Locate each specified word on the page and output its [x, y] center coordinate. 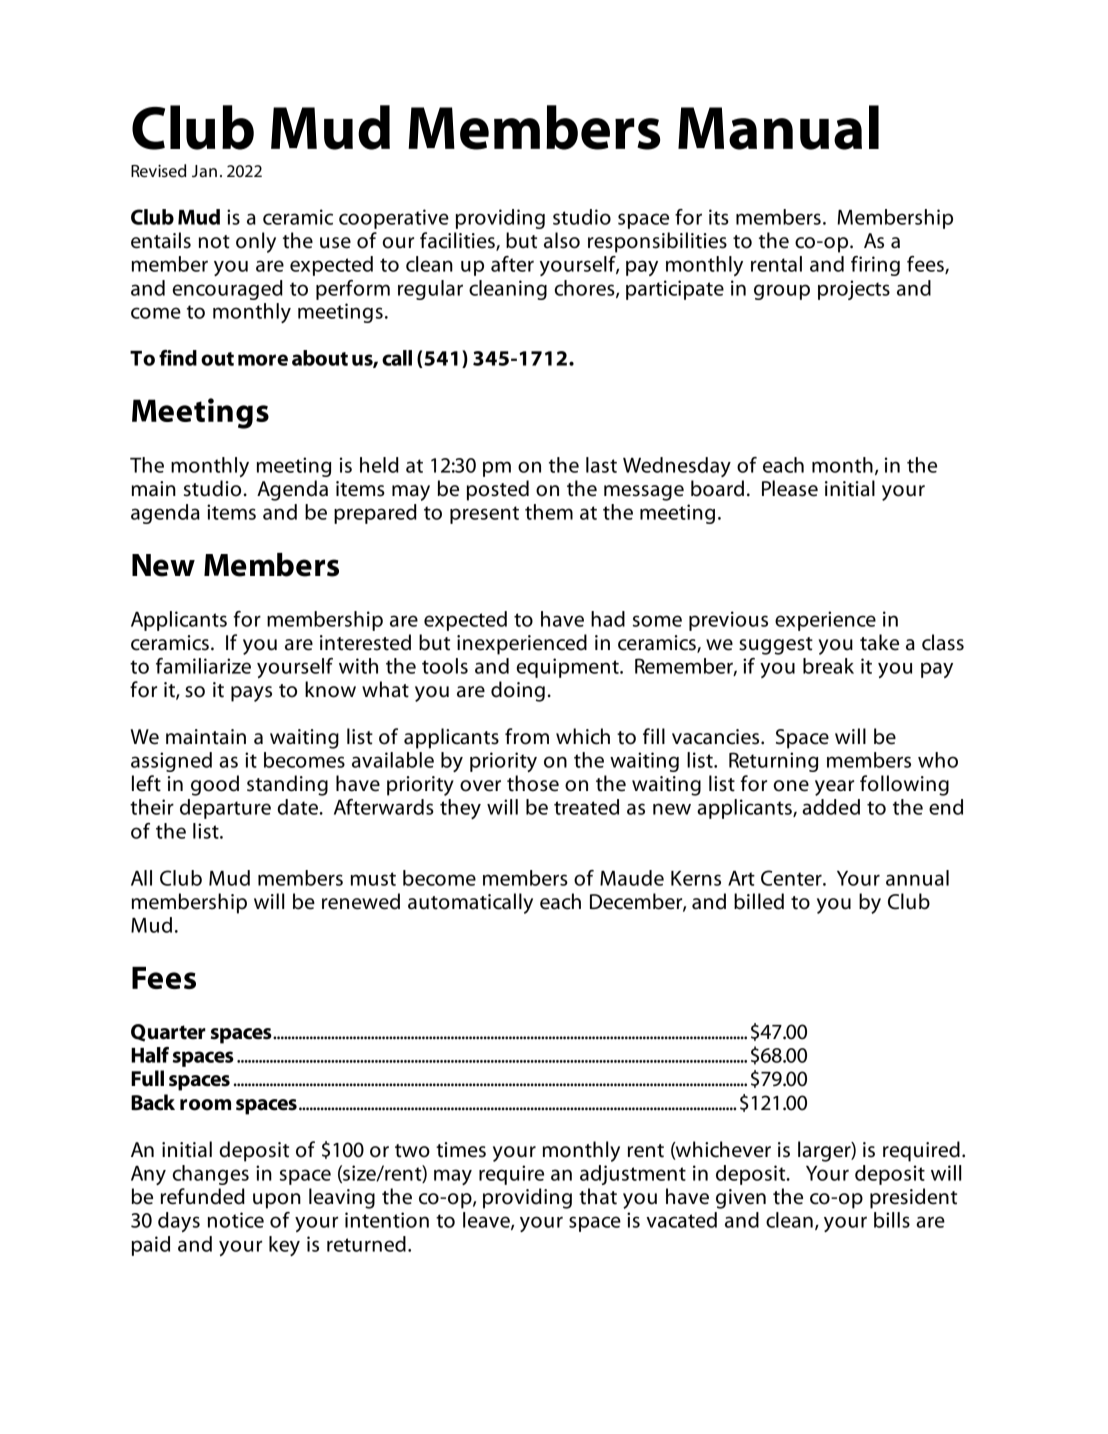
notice [236, 1220]
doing [518, 691]
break [828, 666]
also [562, 240]
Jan [204, 171]
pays [251, 694]
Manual [778, 127]
